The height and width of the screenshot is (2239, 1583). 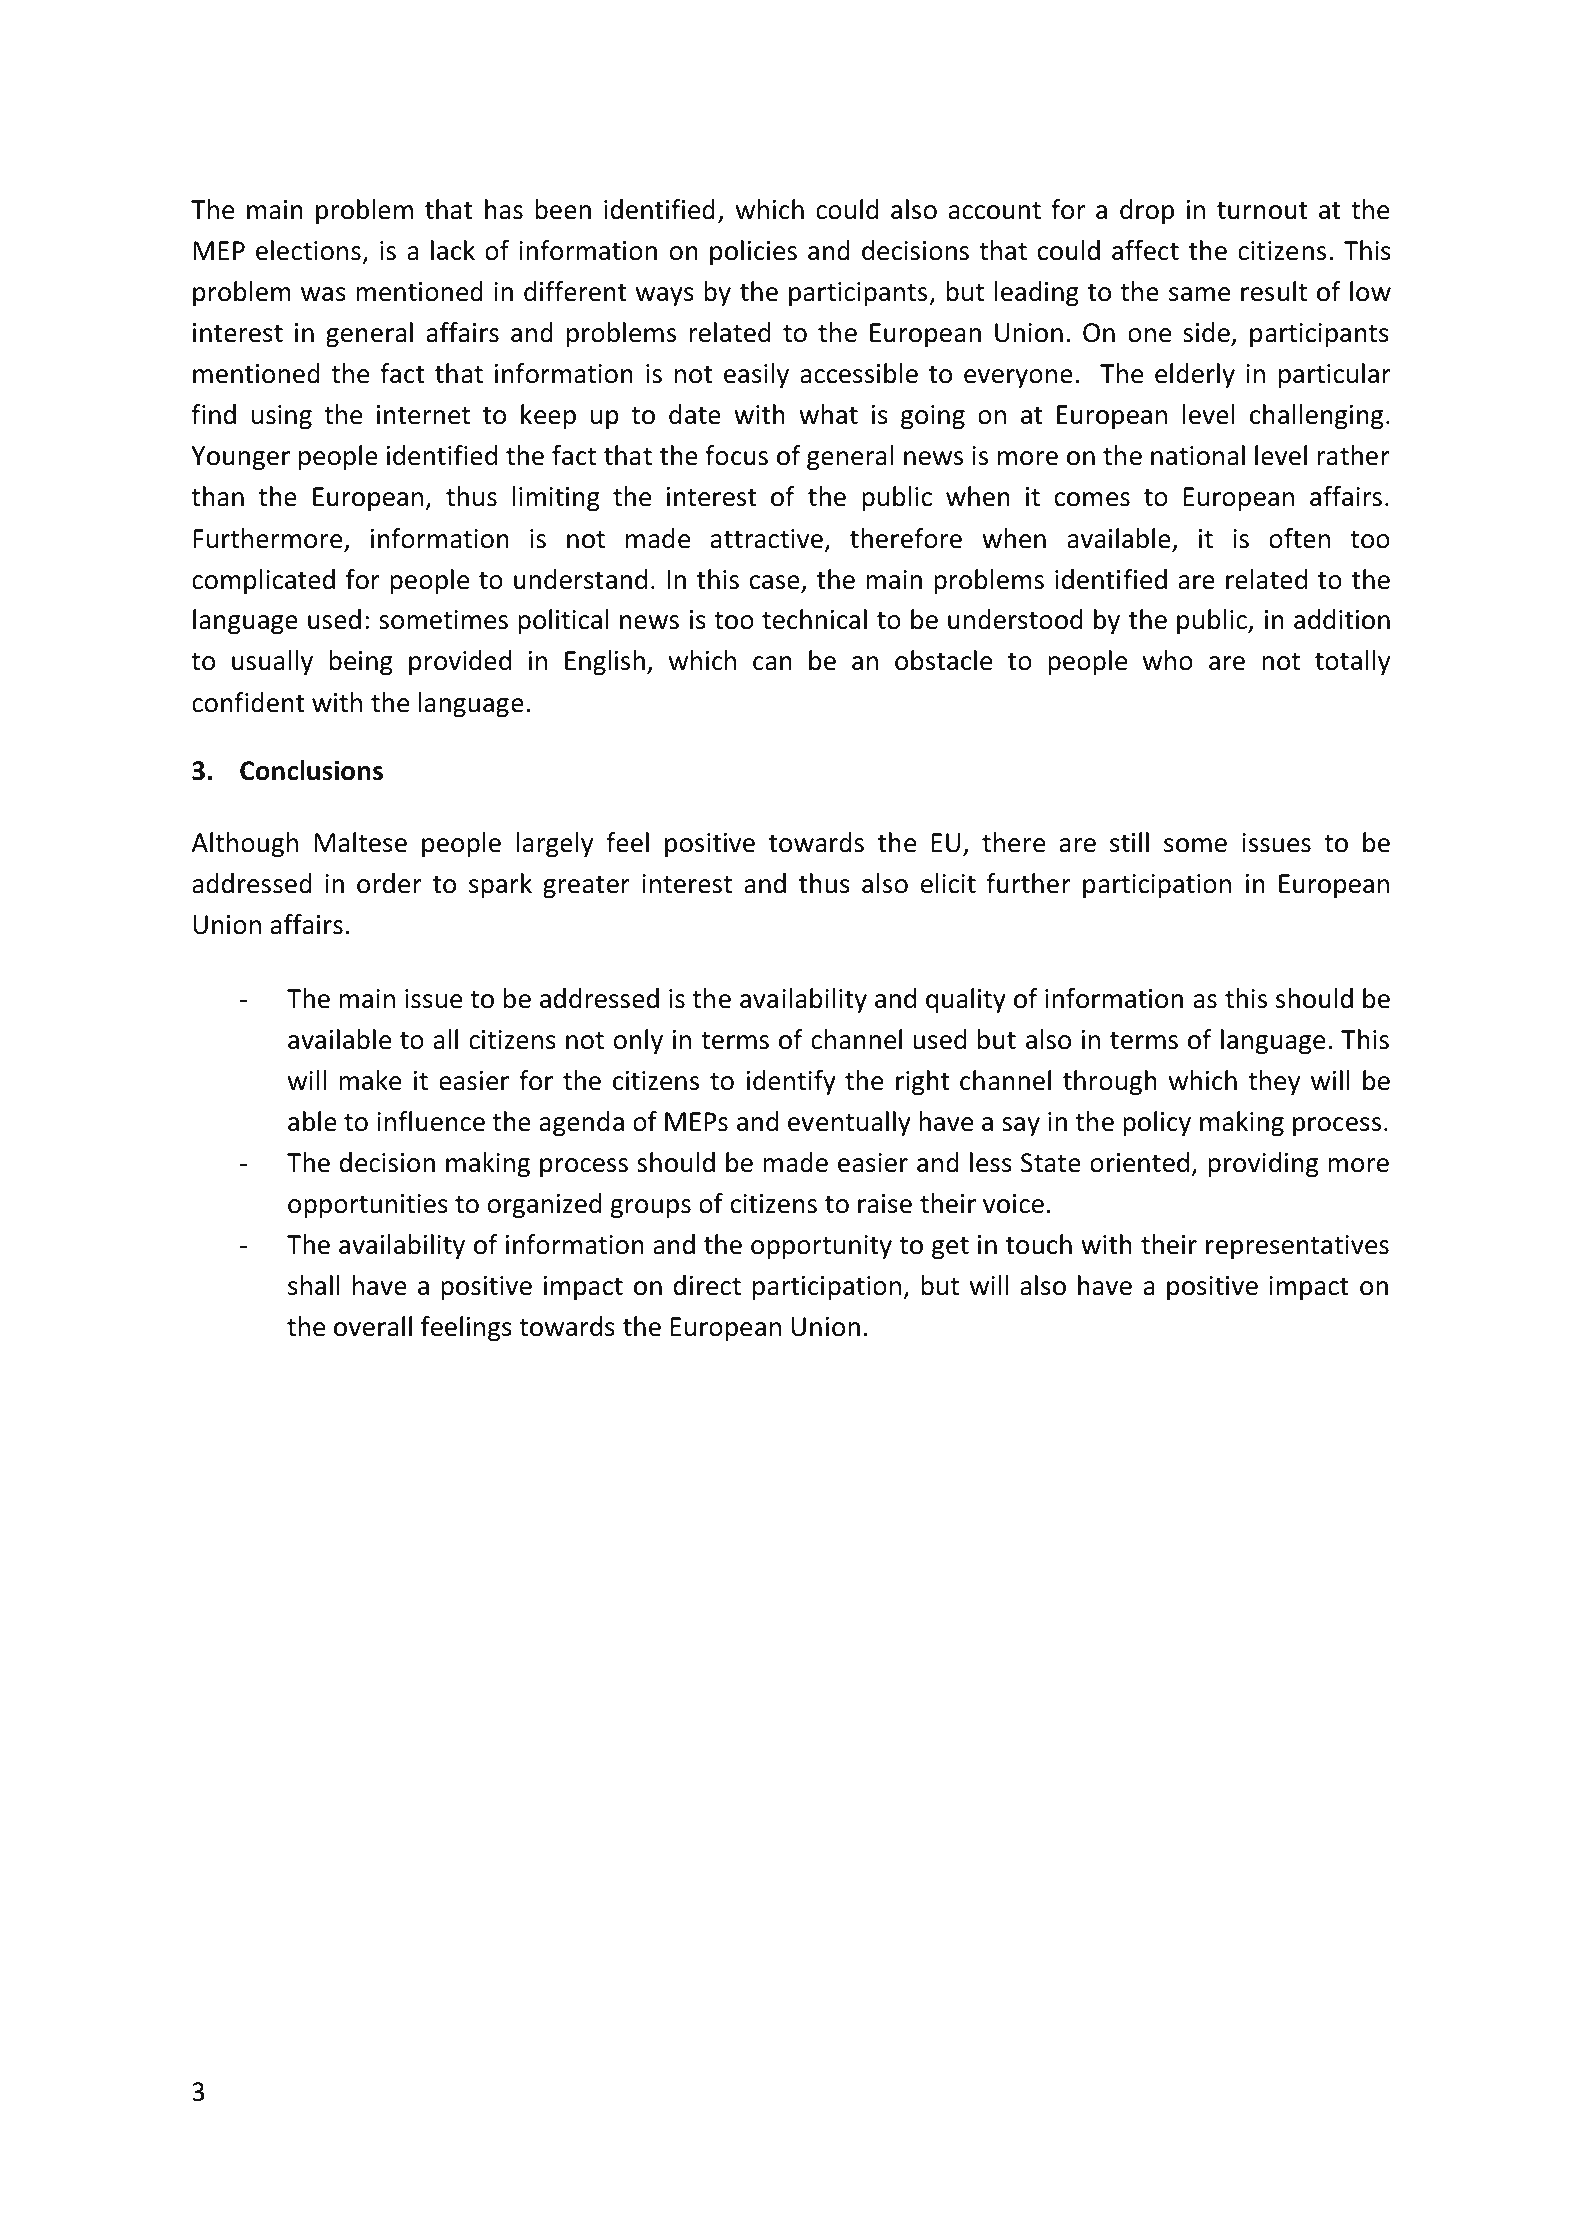 I want to click on turnout, so click(x=1262, y=211).
